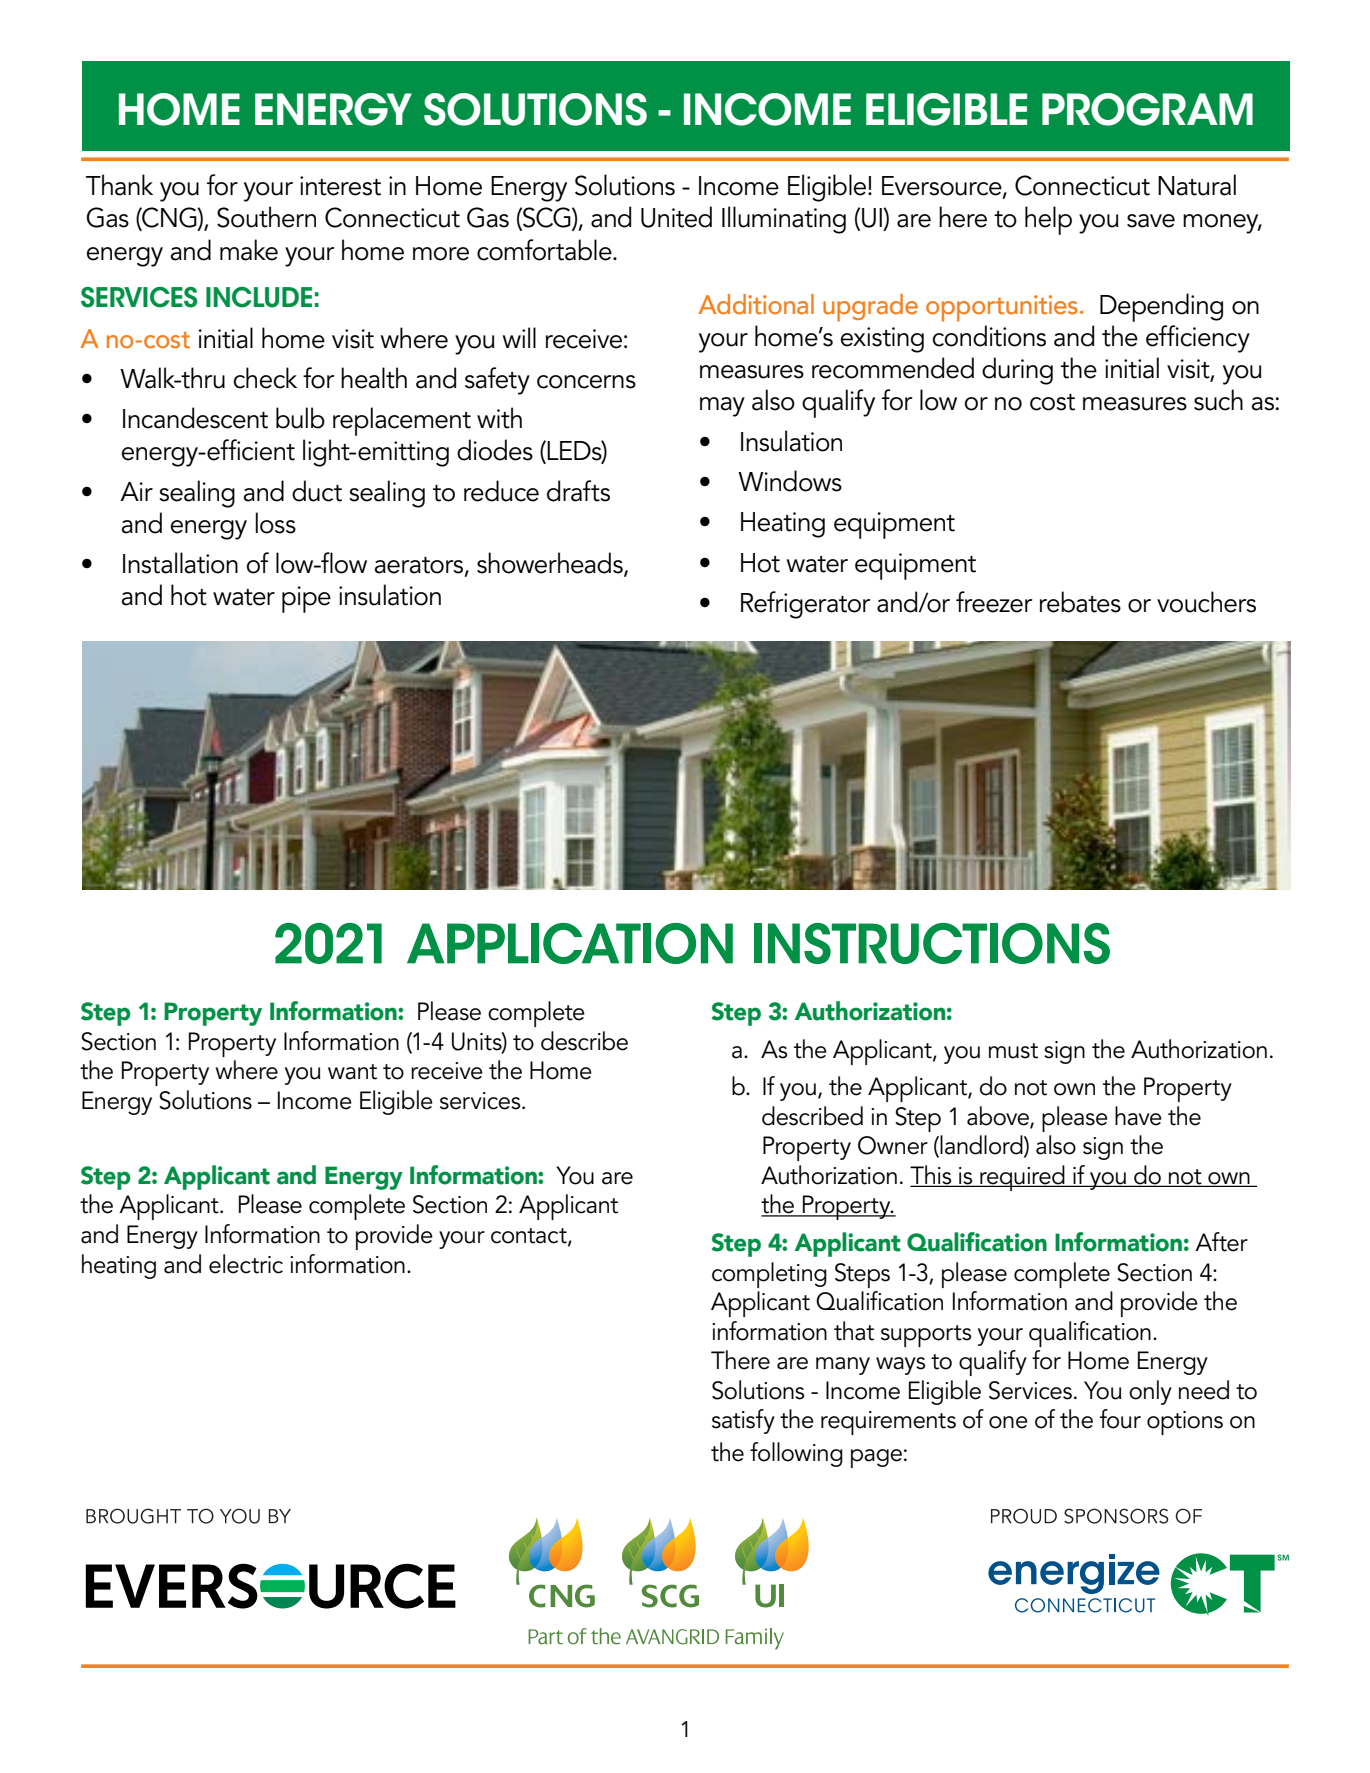 This screenshot has height=1773, width=1370. I want to click on drafts, so click(578, 491).
